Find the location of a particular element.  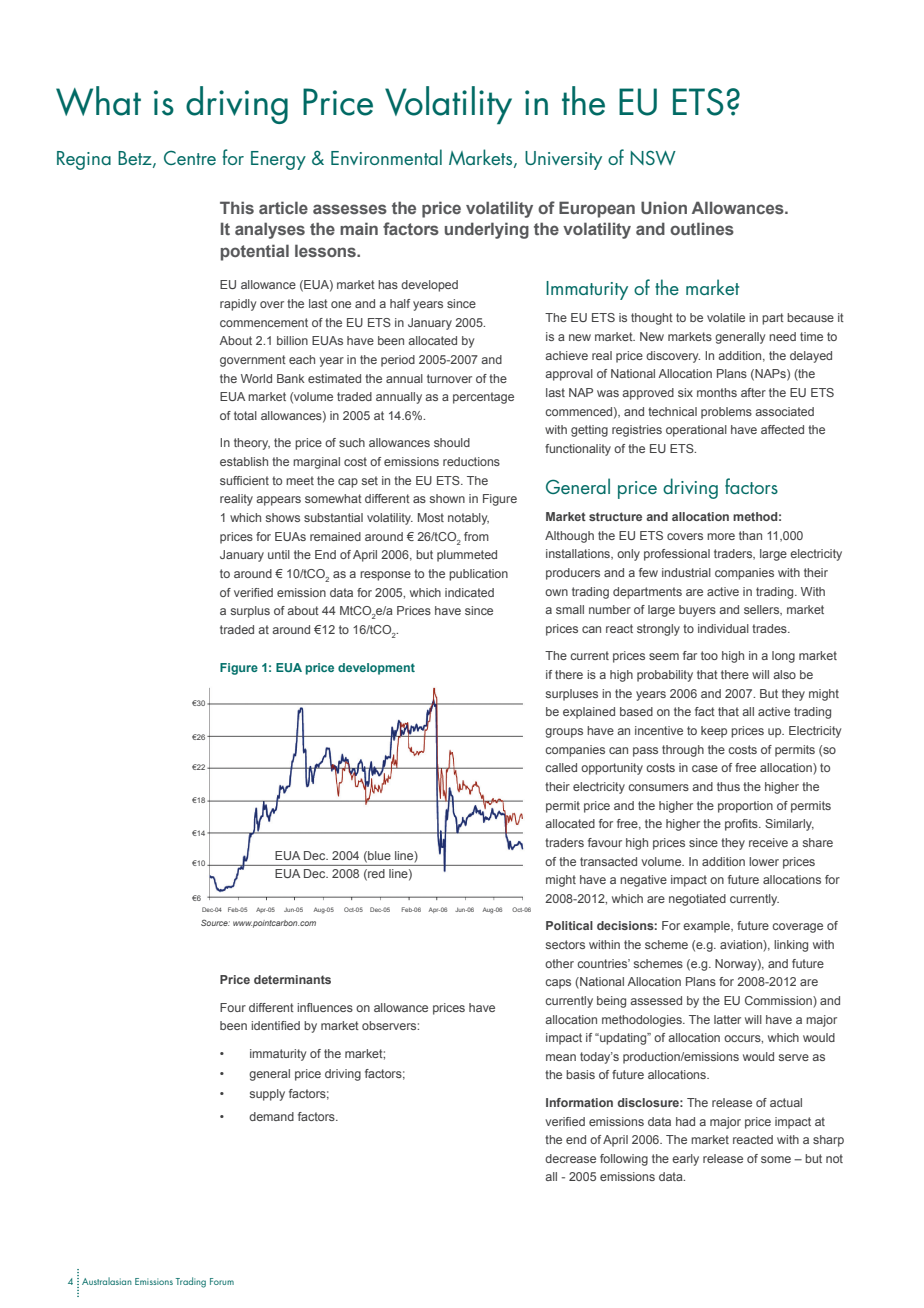

Union is located at coordinates (664, 208).
